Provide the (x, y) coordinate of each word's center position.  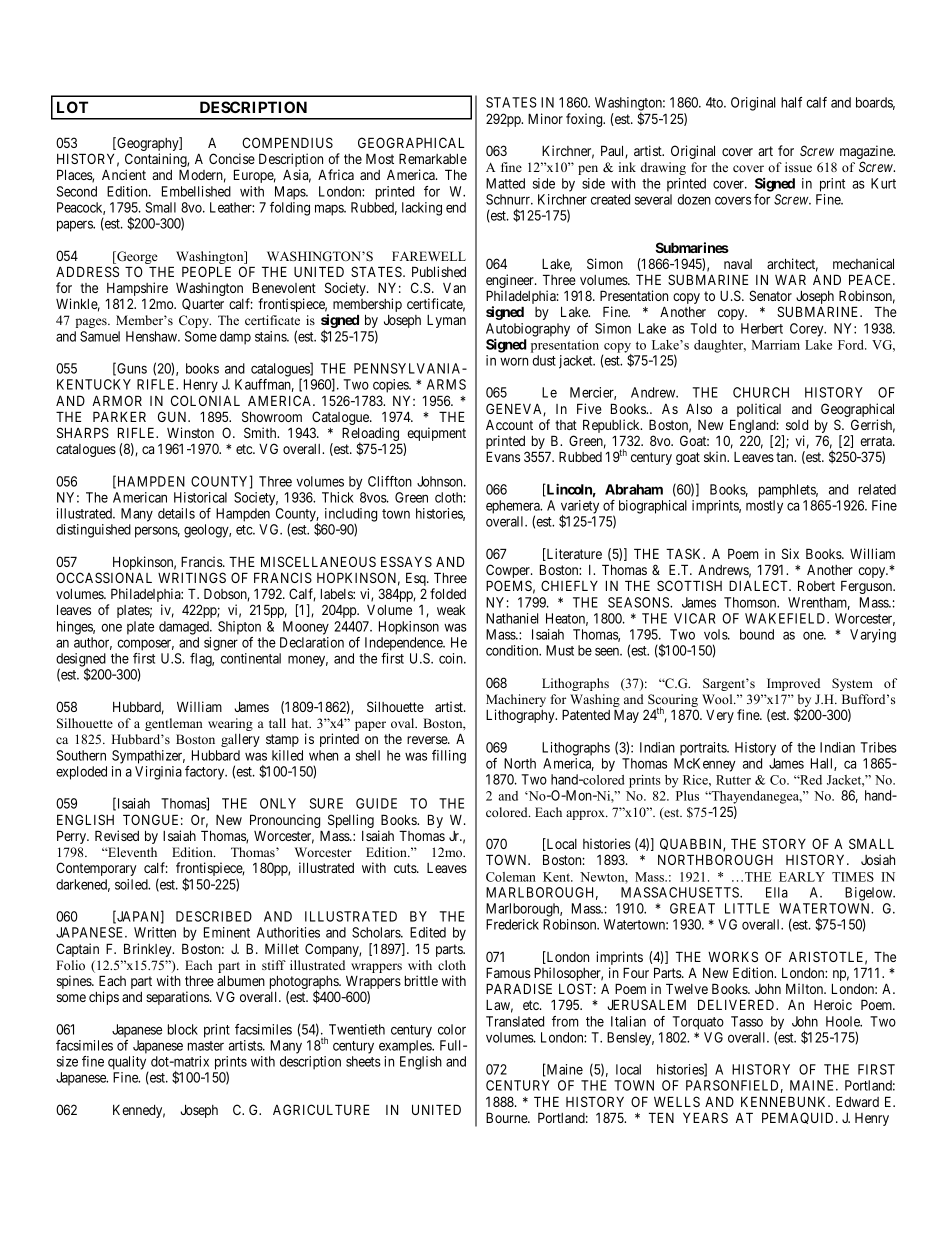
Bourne (507, 1117)
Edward (857, 1101)
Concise (232, 158)
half (791, 102)
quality (127, 1063)
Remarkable (433, 158)
